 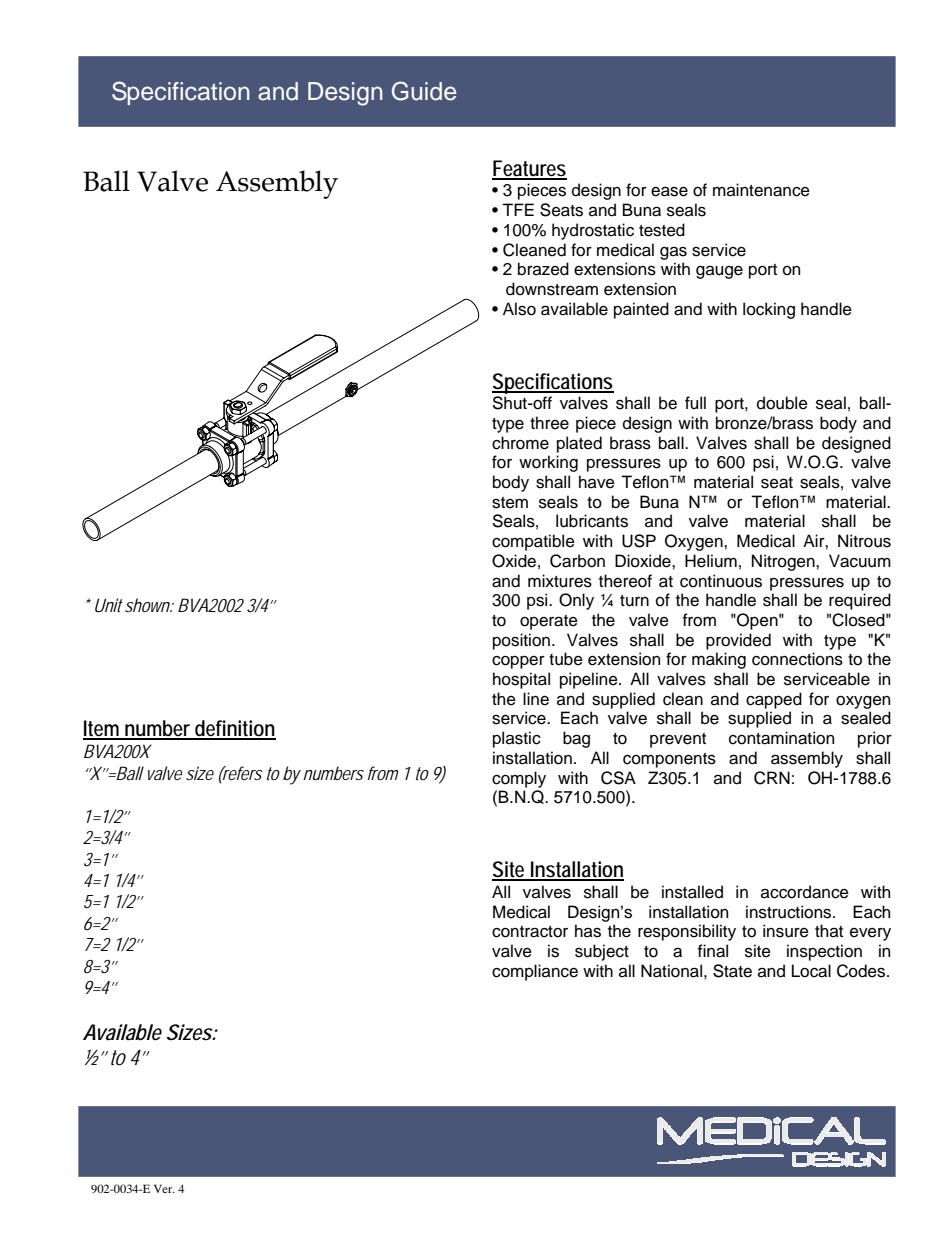 I want to click on hospital, so click(x=521, y=680).
